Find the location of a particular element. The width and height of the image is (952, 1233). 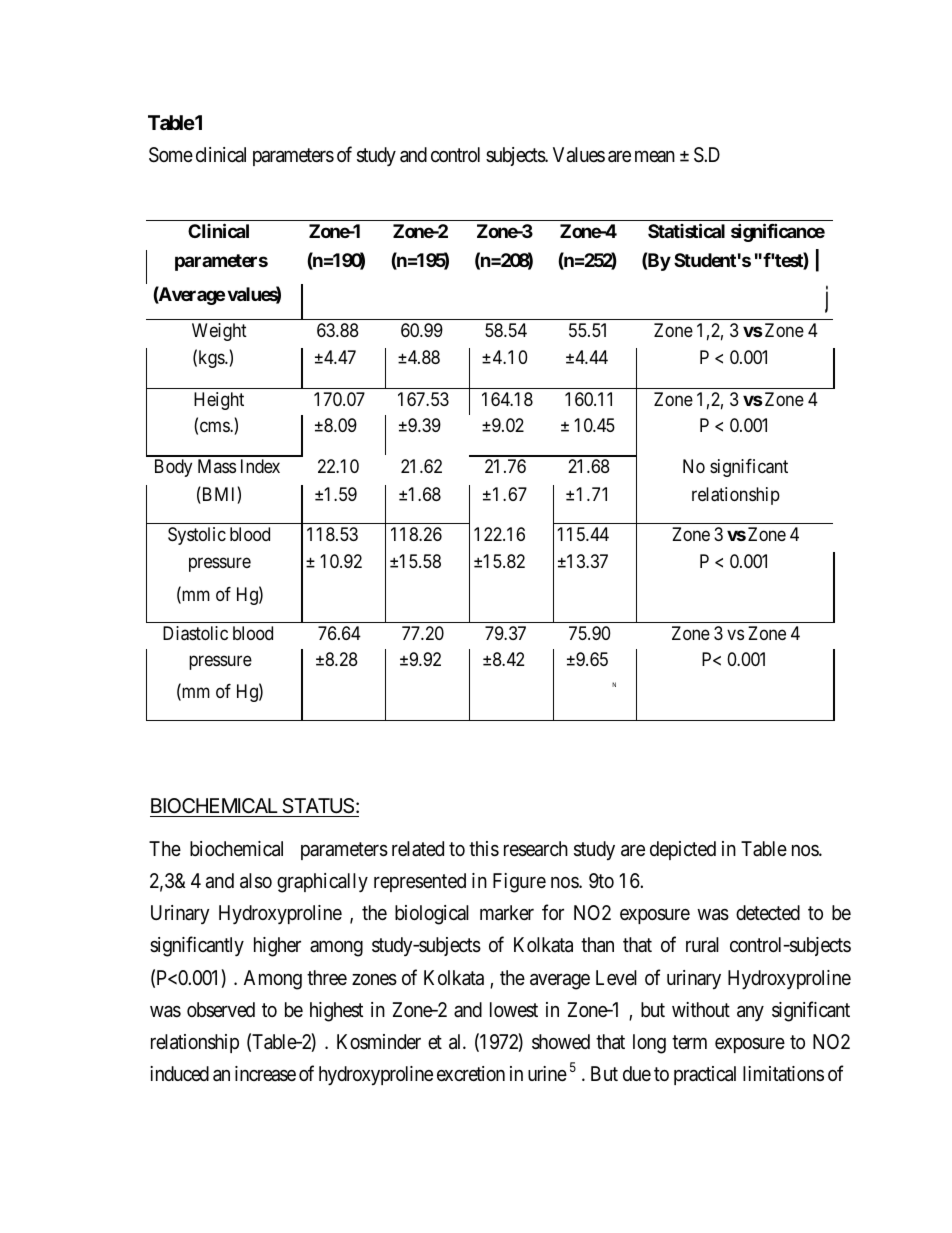

term is located at coordinates (689, 1042).
